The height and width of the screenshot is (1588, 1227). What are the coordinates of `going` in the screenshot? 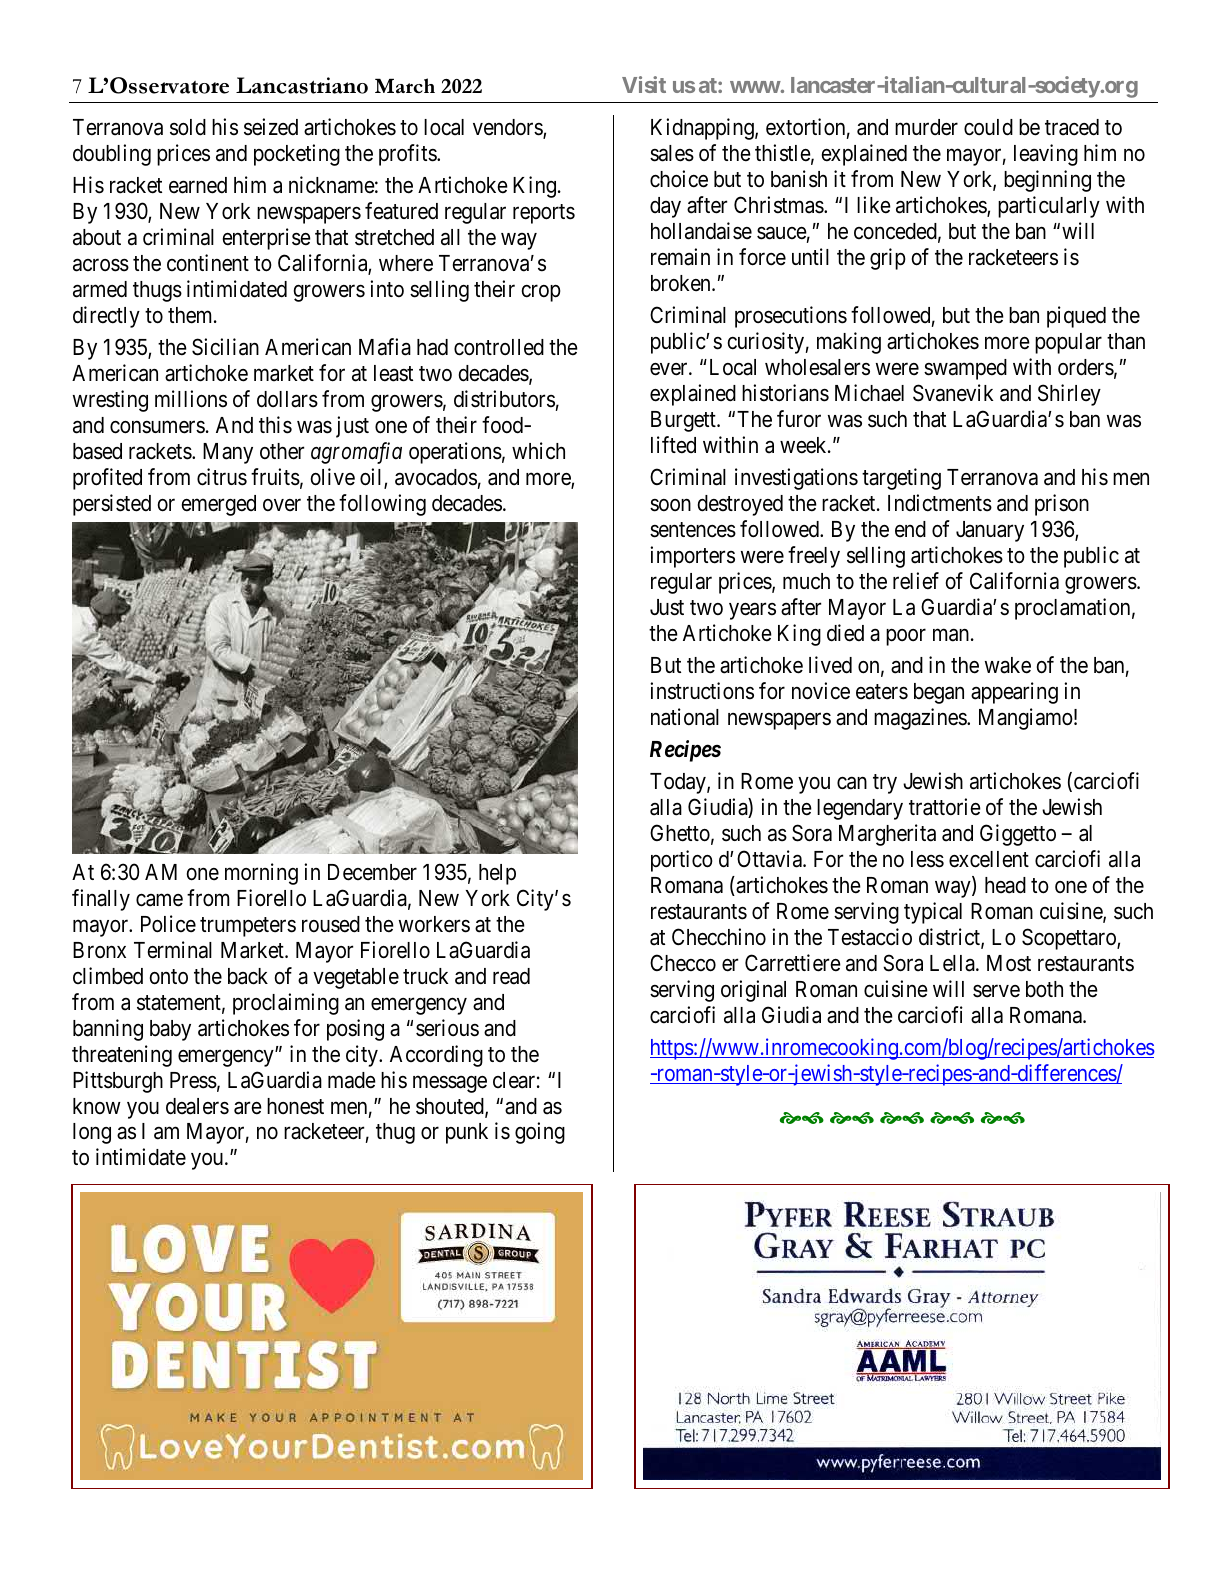 It's located at (540, 1133).
